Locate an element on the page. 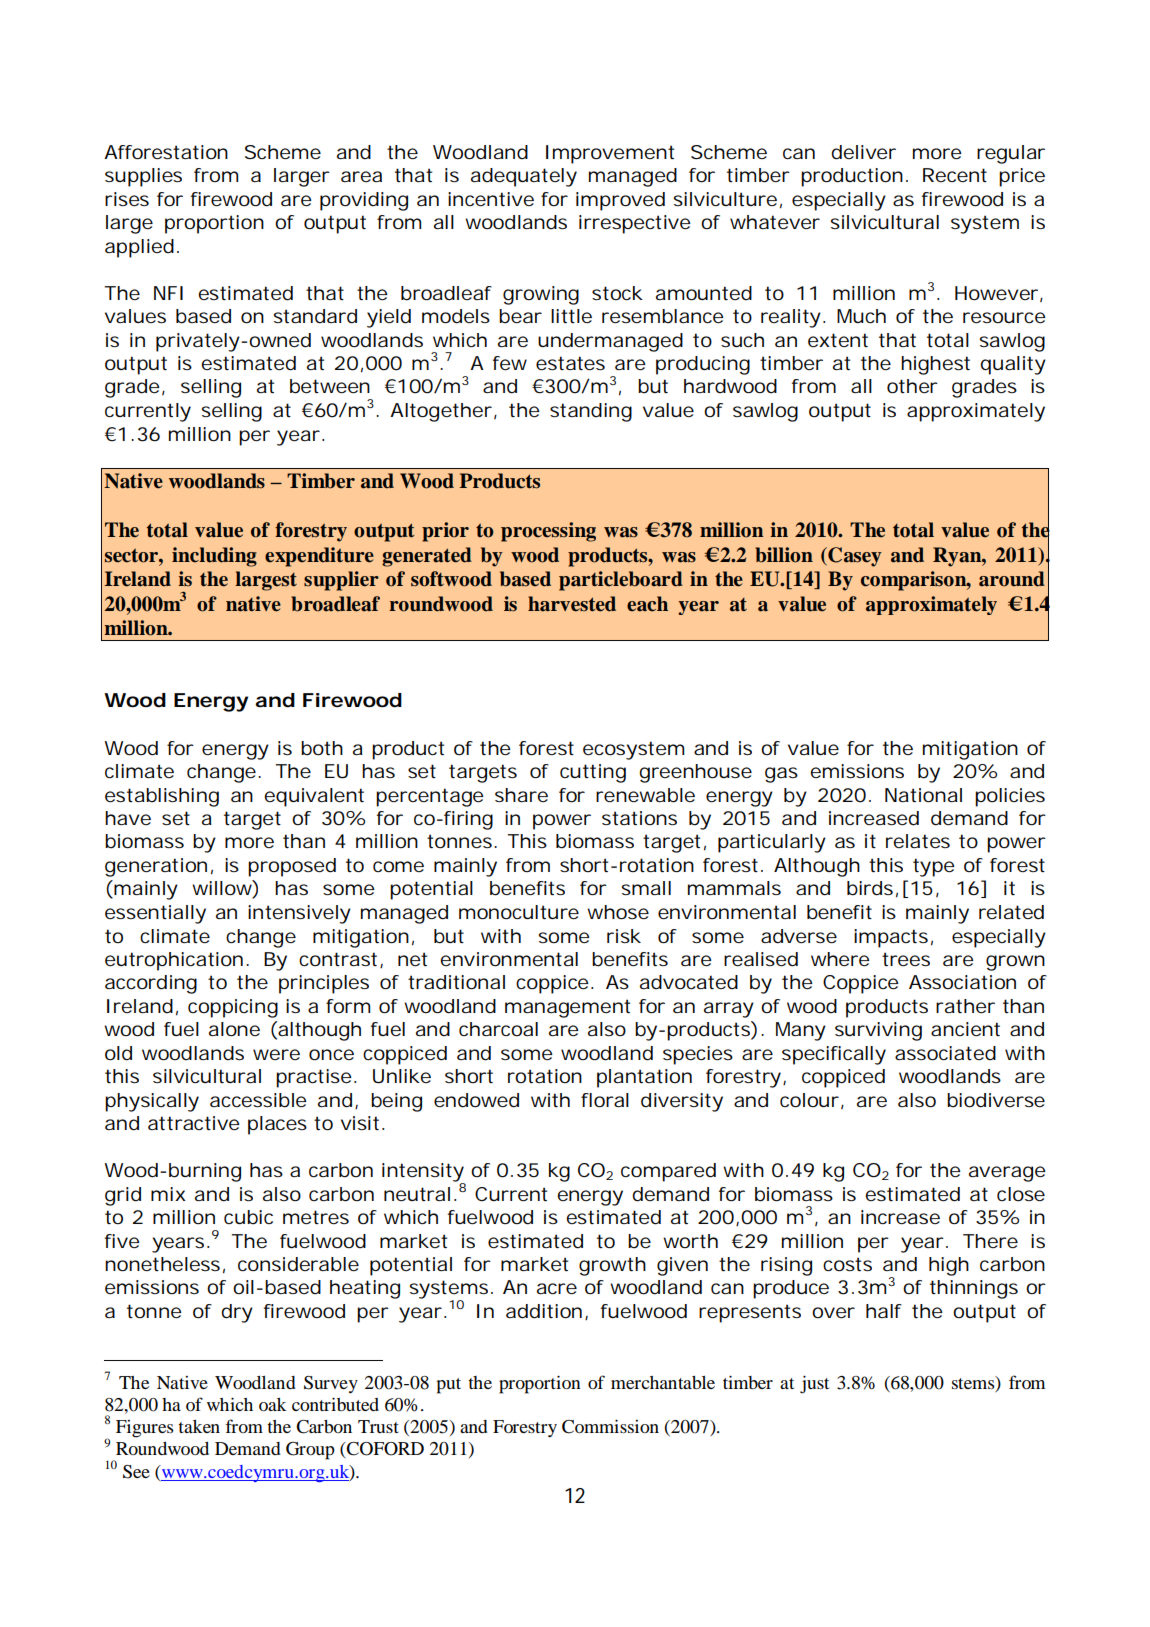 The image size is (1150, 1627). supplies is located at coordinates (143, 177).
